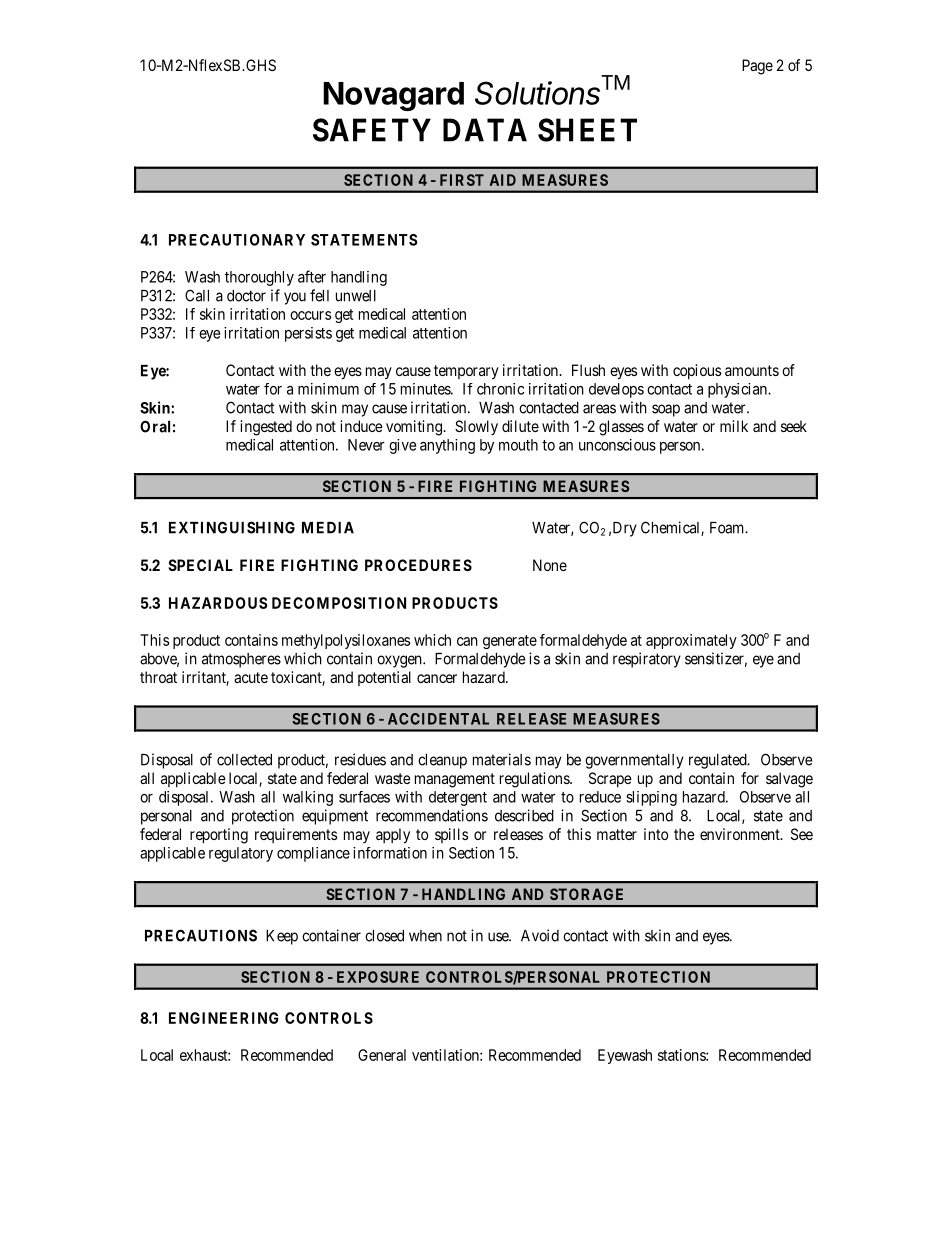 This document has width=952, height=1233. What do you see at coordinates (458, 798) in the document?
I see `detergent` at bounding box center [458, 798].
